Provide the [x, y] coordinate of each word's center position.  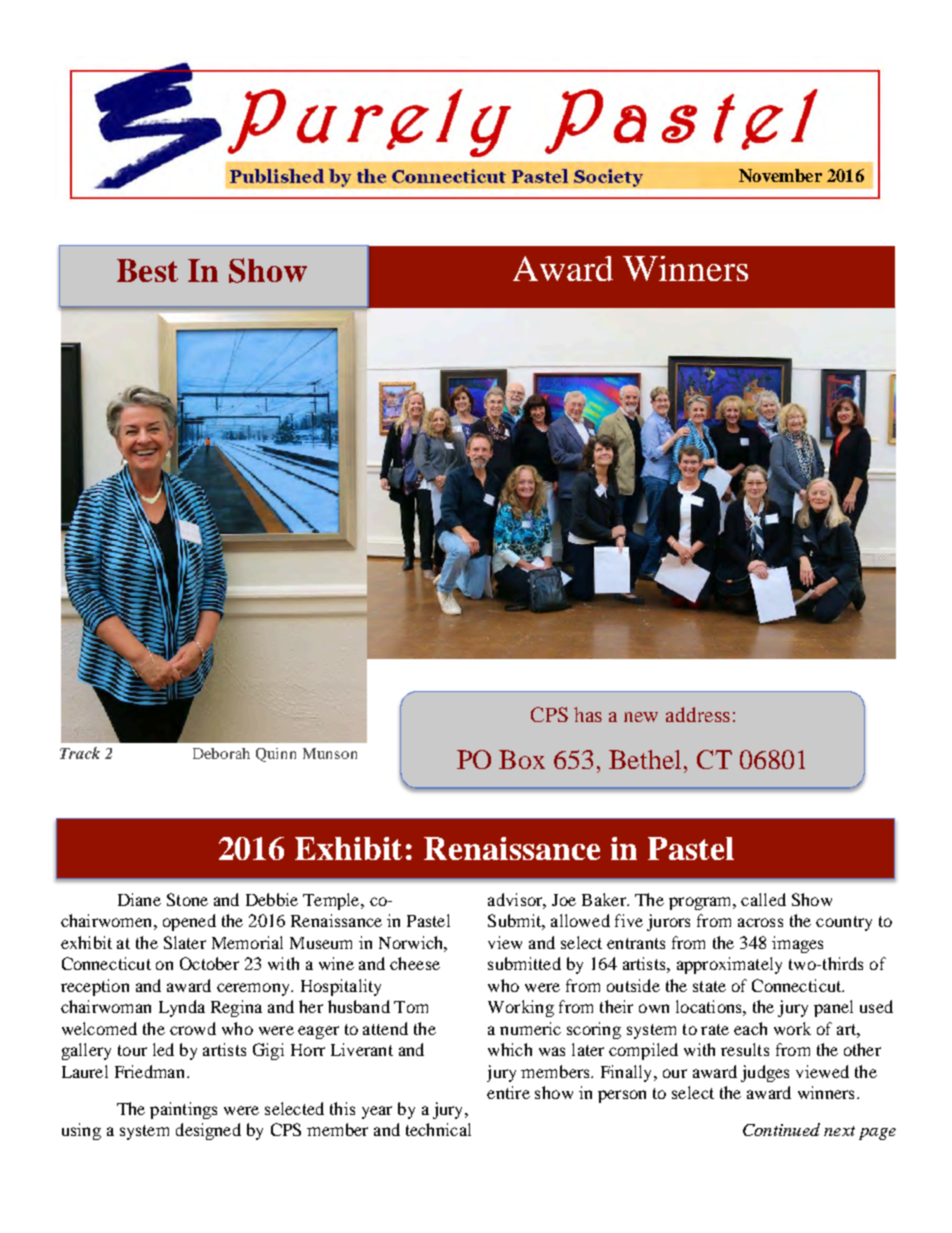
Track [80, 753]
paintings [183, 1110]
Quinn [276, 755]
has [588, 714]
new [641, 717]
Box [522, 759]
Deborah [221, 753]
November [780, 175]
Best [147, 270]
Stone [187, 899]
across [760, 922]
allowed [580, 920]
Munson [330, 753]
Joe [564, 900]
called [763, 899]
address [698, 714]
